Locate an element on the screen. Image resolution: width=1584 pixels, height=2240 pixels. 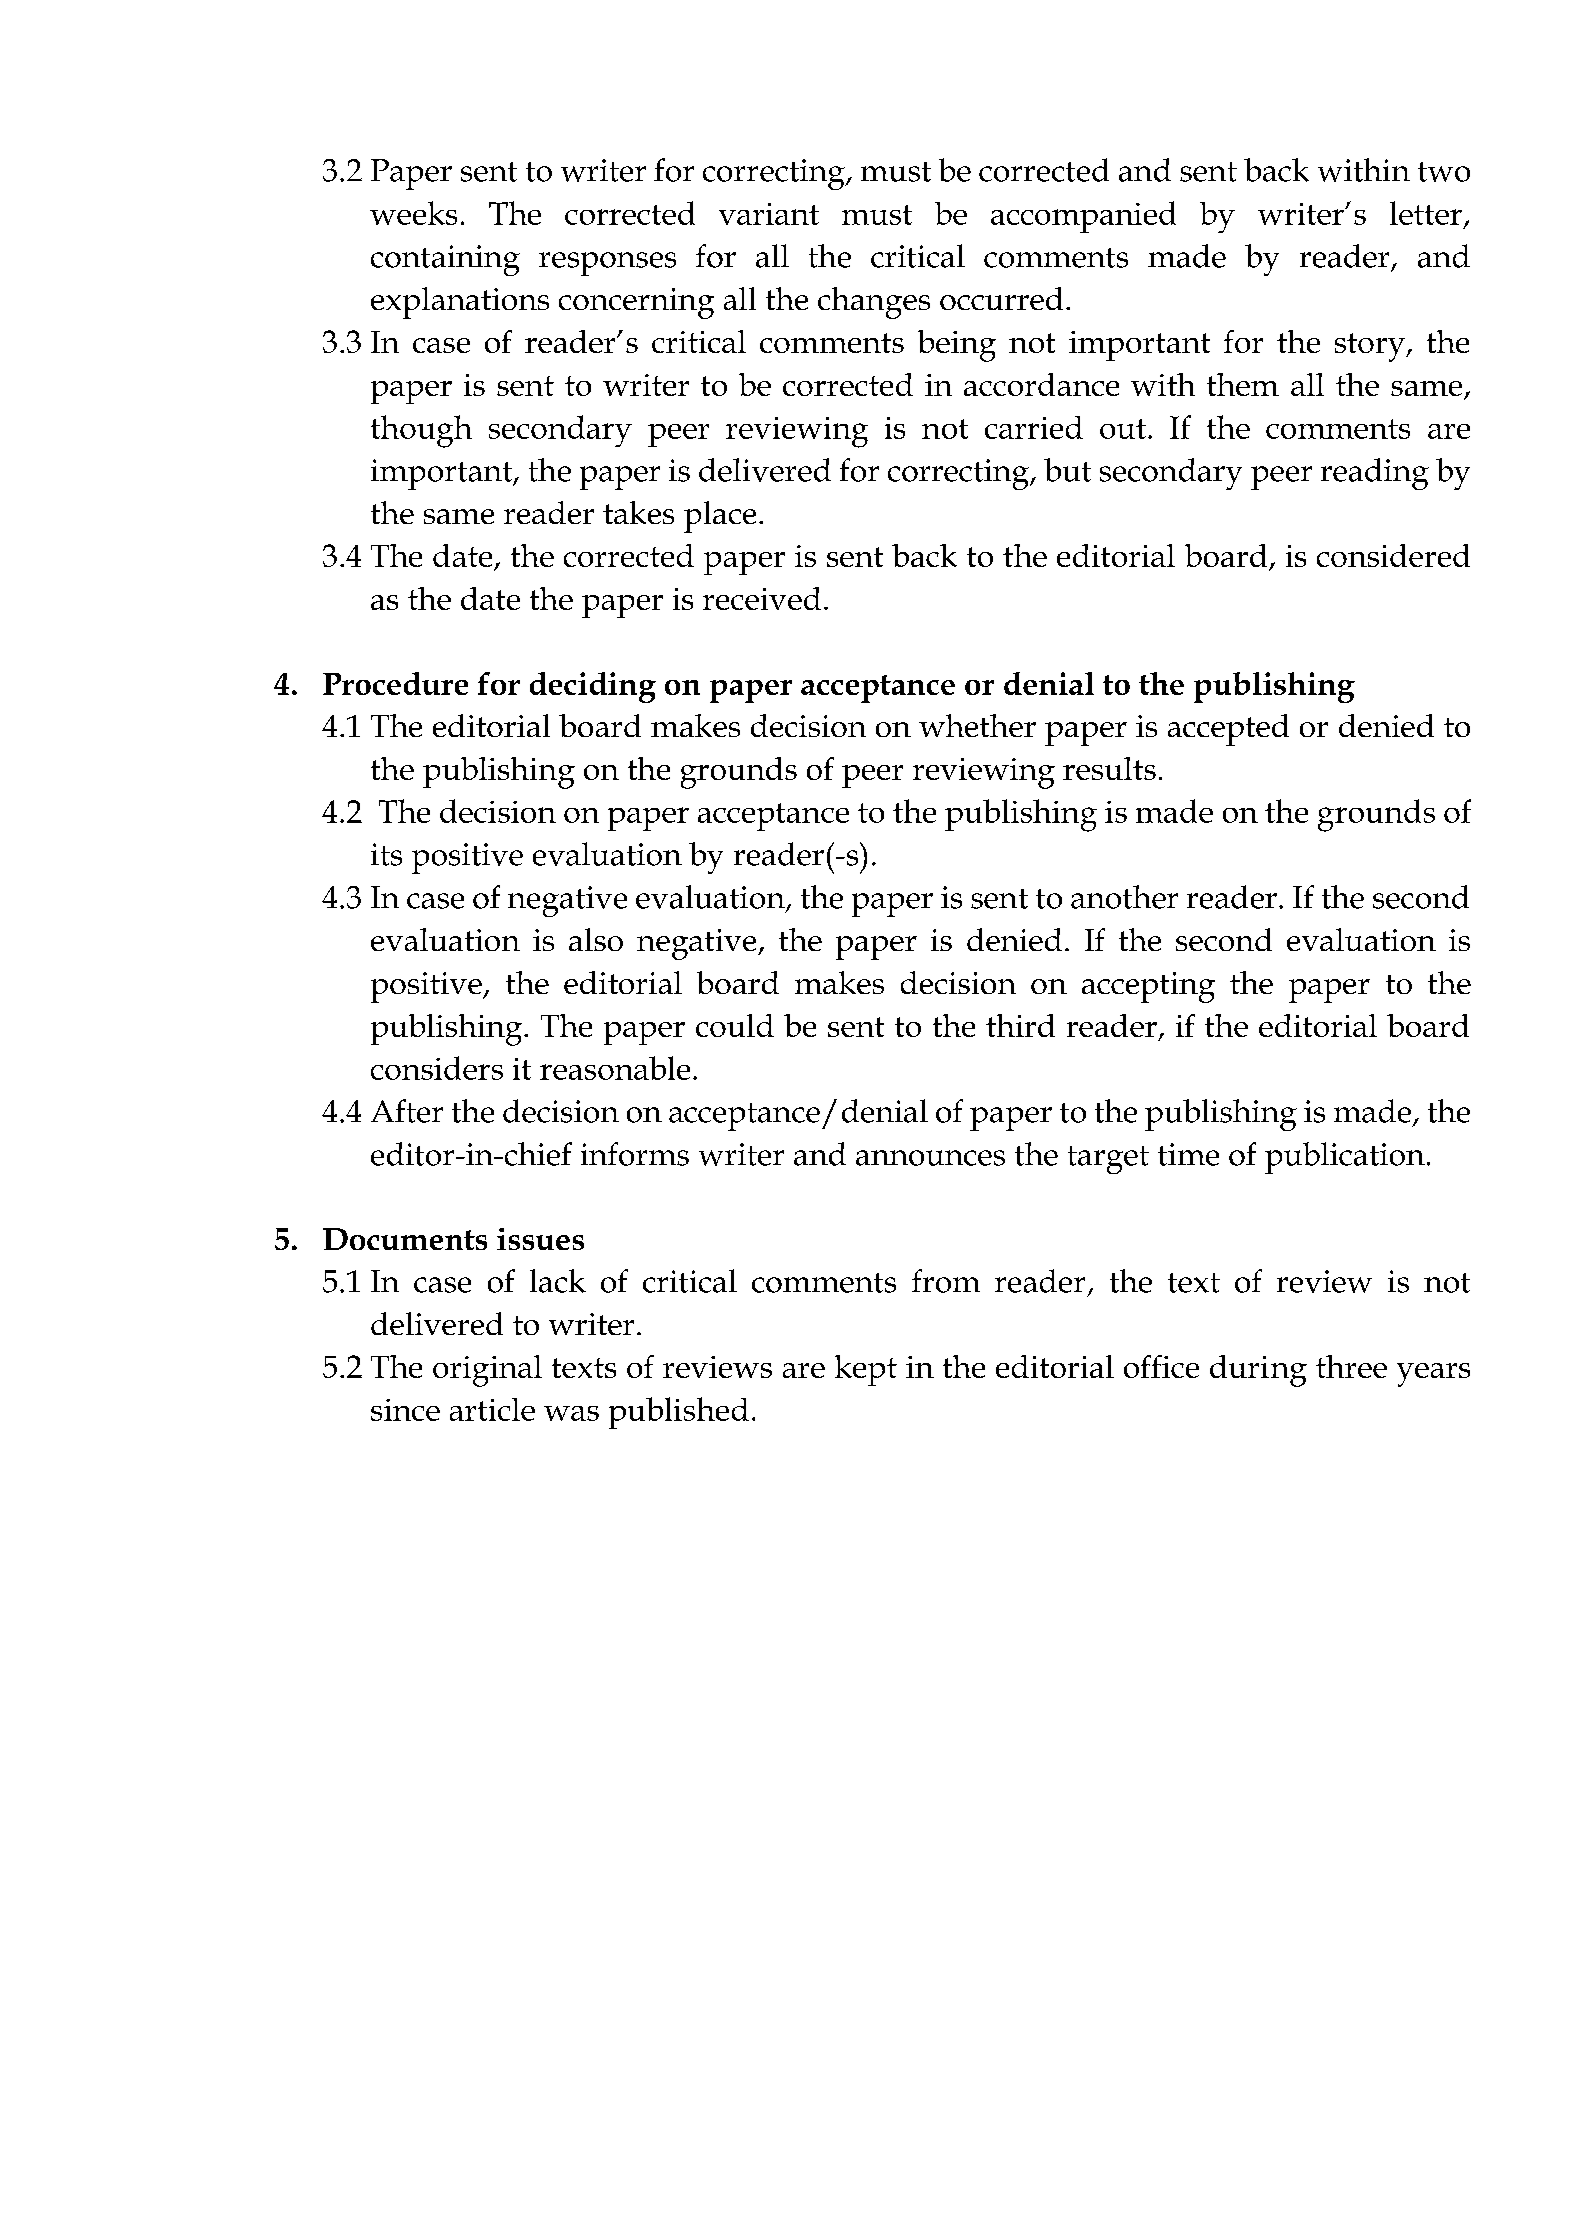
carried is located at coordinates (1034, 427).
